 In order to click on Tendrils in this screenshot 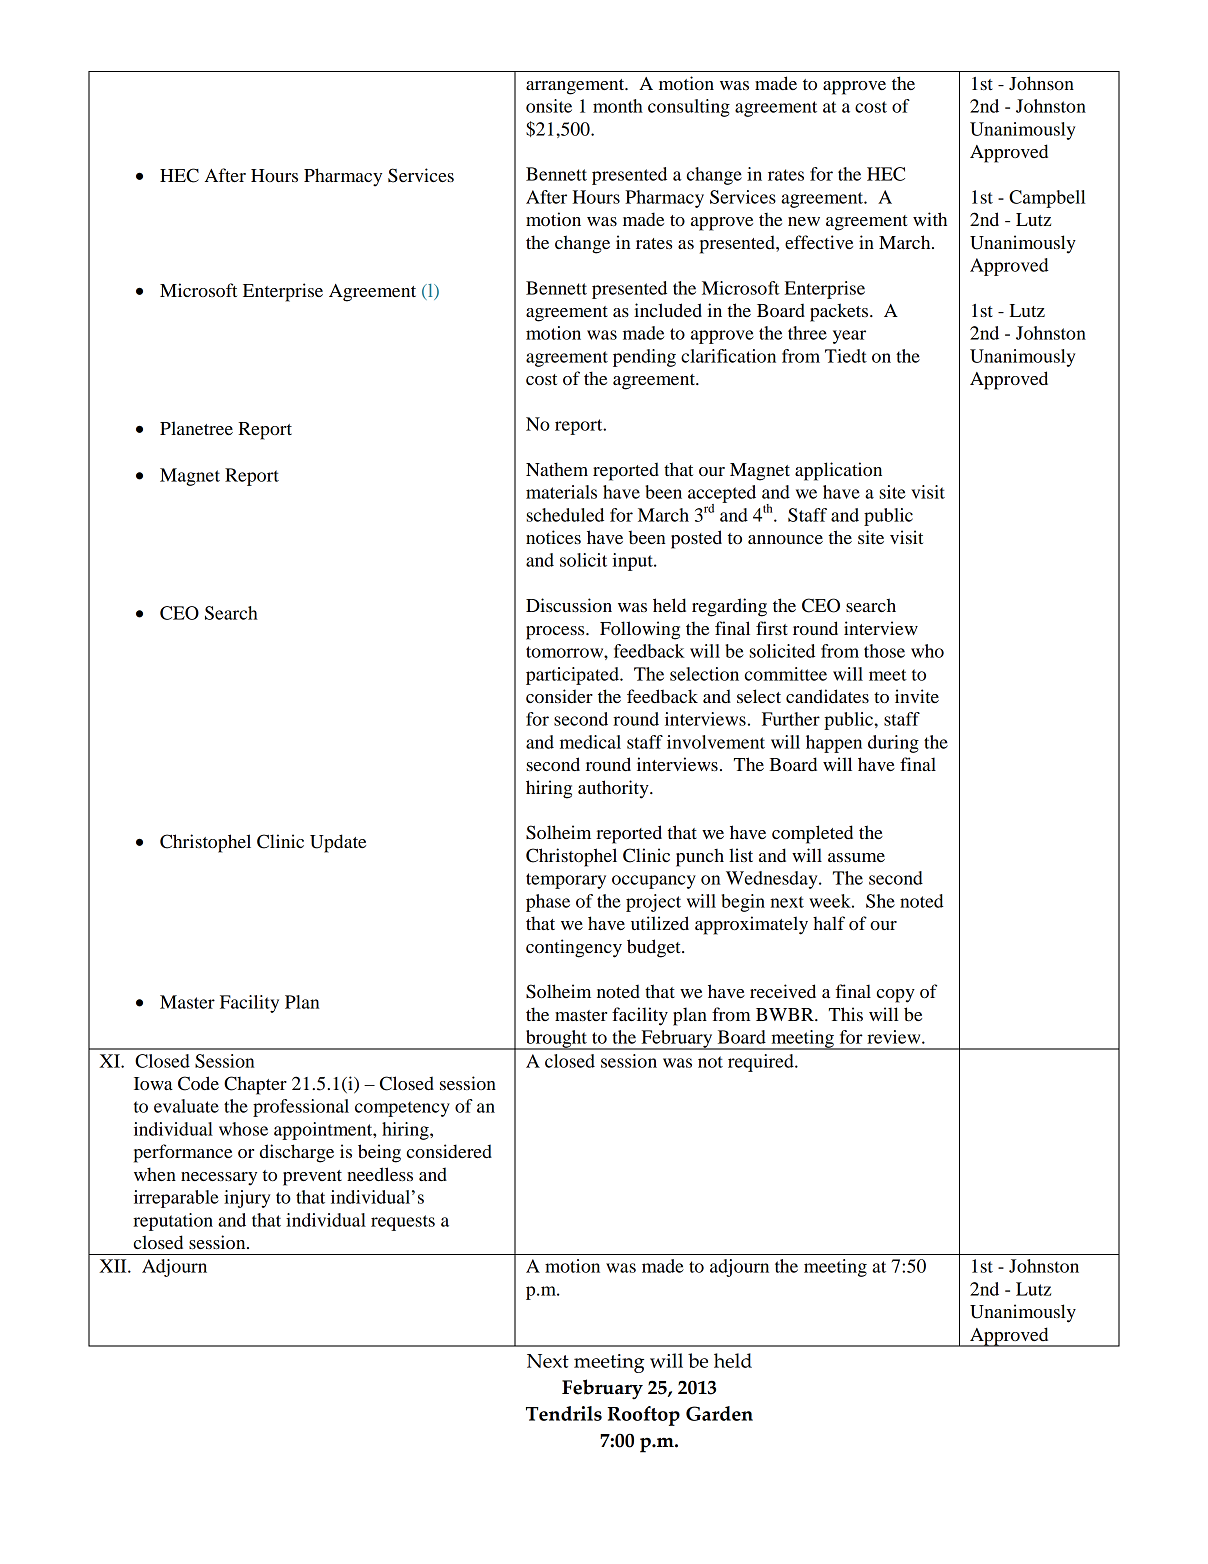, I will do `click(564, 1413)`.
